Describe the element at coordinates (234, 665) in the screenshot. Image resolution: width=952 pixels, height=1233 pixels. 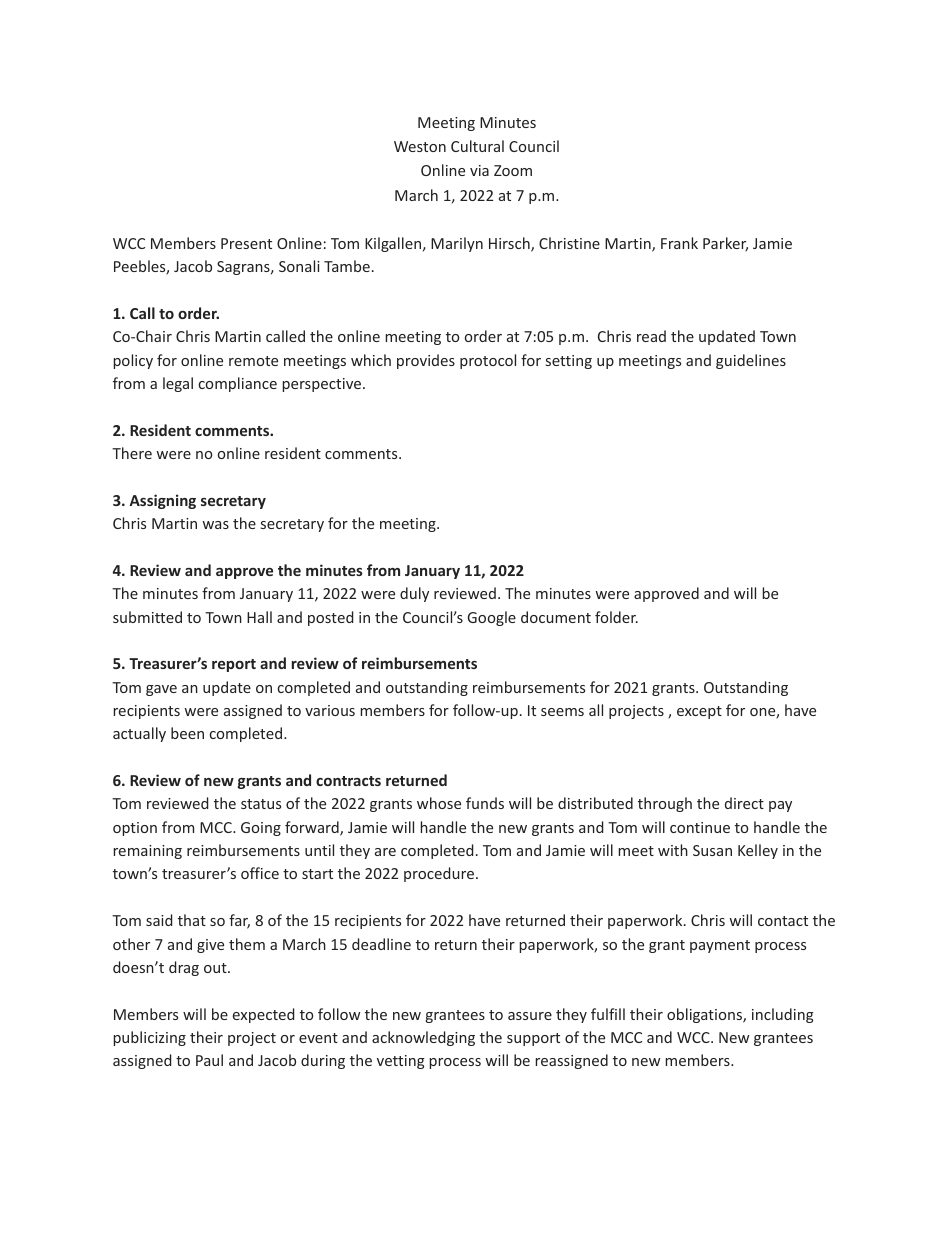
I see `report` at that location.
